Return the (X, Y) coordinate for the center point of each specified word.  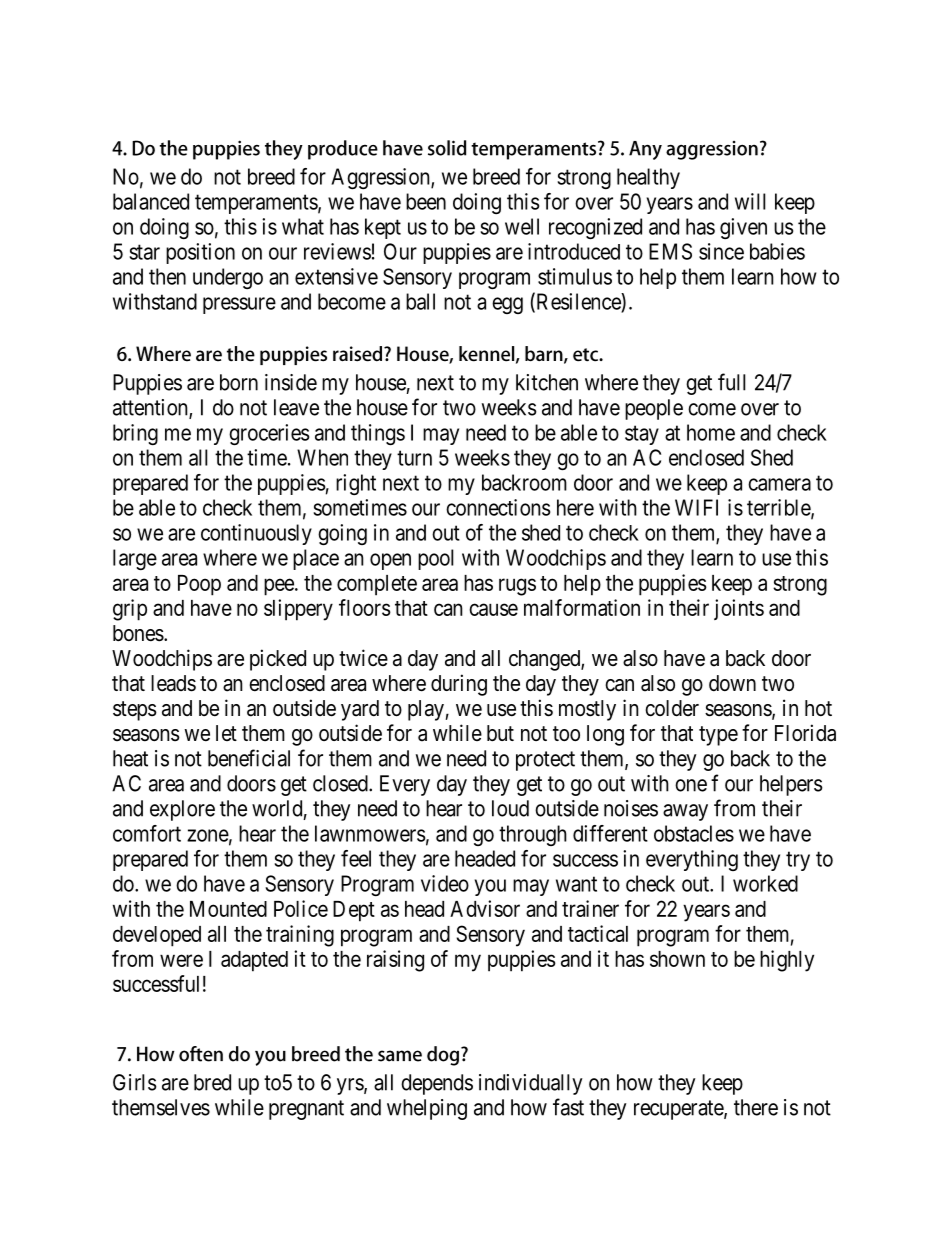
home (711, 432)
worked (765, 883)
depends (437, 1084)
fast (568, 1107)
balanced (151, 201)
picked (278, 660)
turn (414, 458)
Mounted (228, 909)
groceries (269, 434)
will (750, 201)
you (490, 887)
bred (212, 1082)
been (426, 201)
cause (493, 609)
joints (739, 609)
